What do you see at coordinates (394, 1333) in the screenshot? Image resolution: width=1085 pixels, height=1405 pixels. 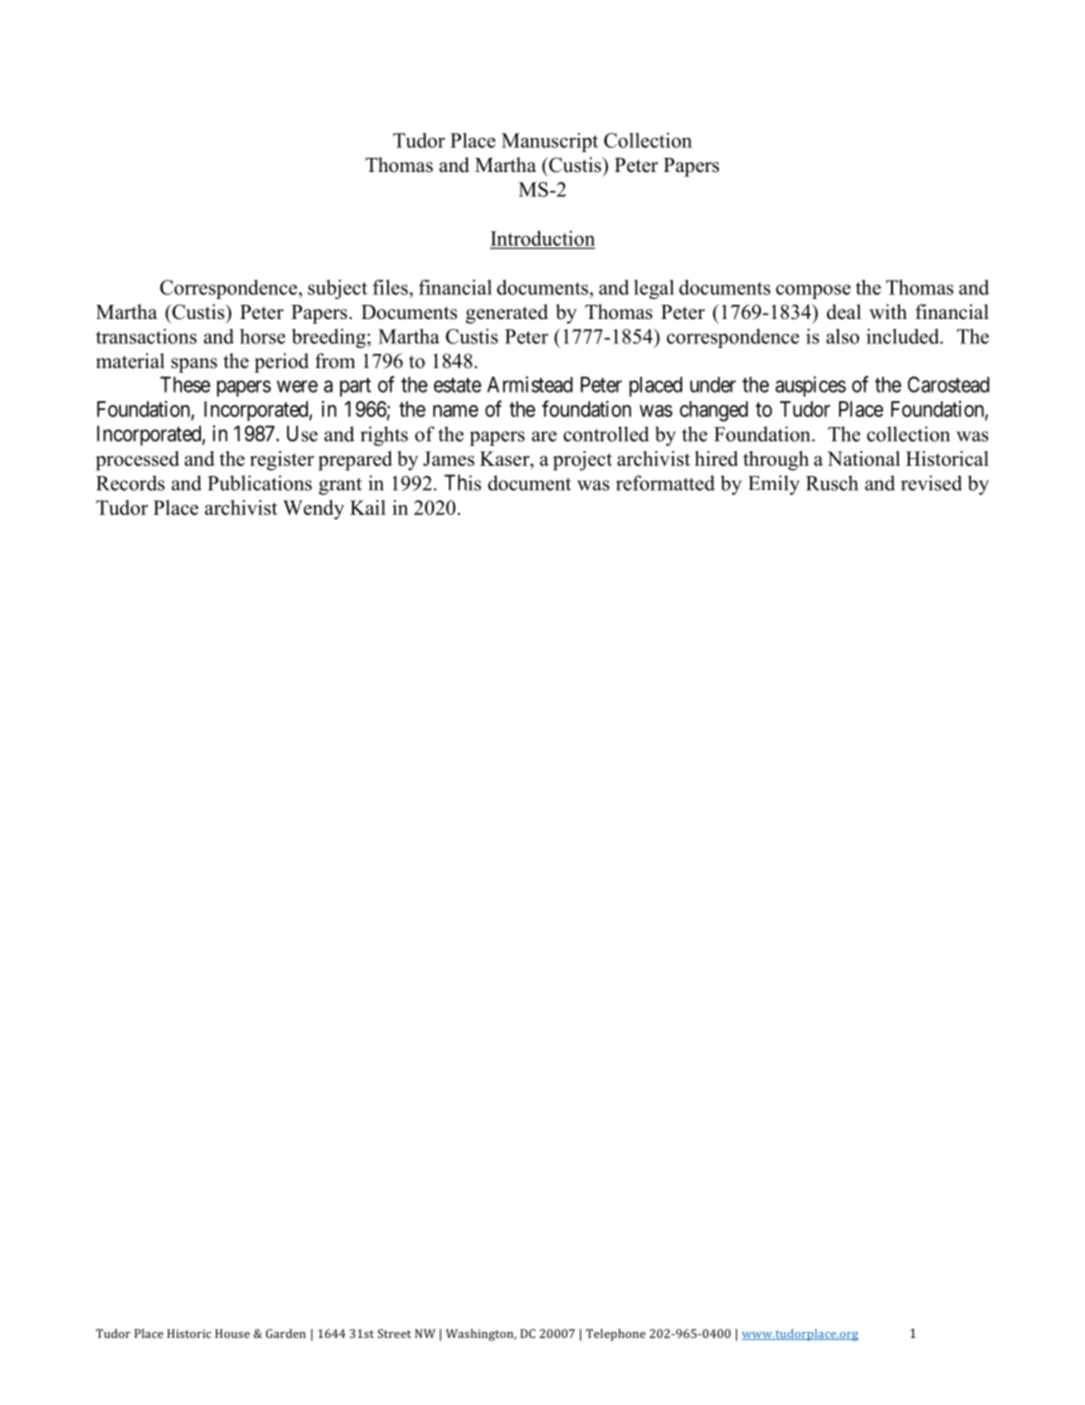 I see `Street` at bounding box center [394, 1333].
